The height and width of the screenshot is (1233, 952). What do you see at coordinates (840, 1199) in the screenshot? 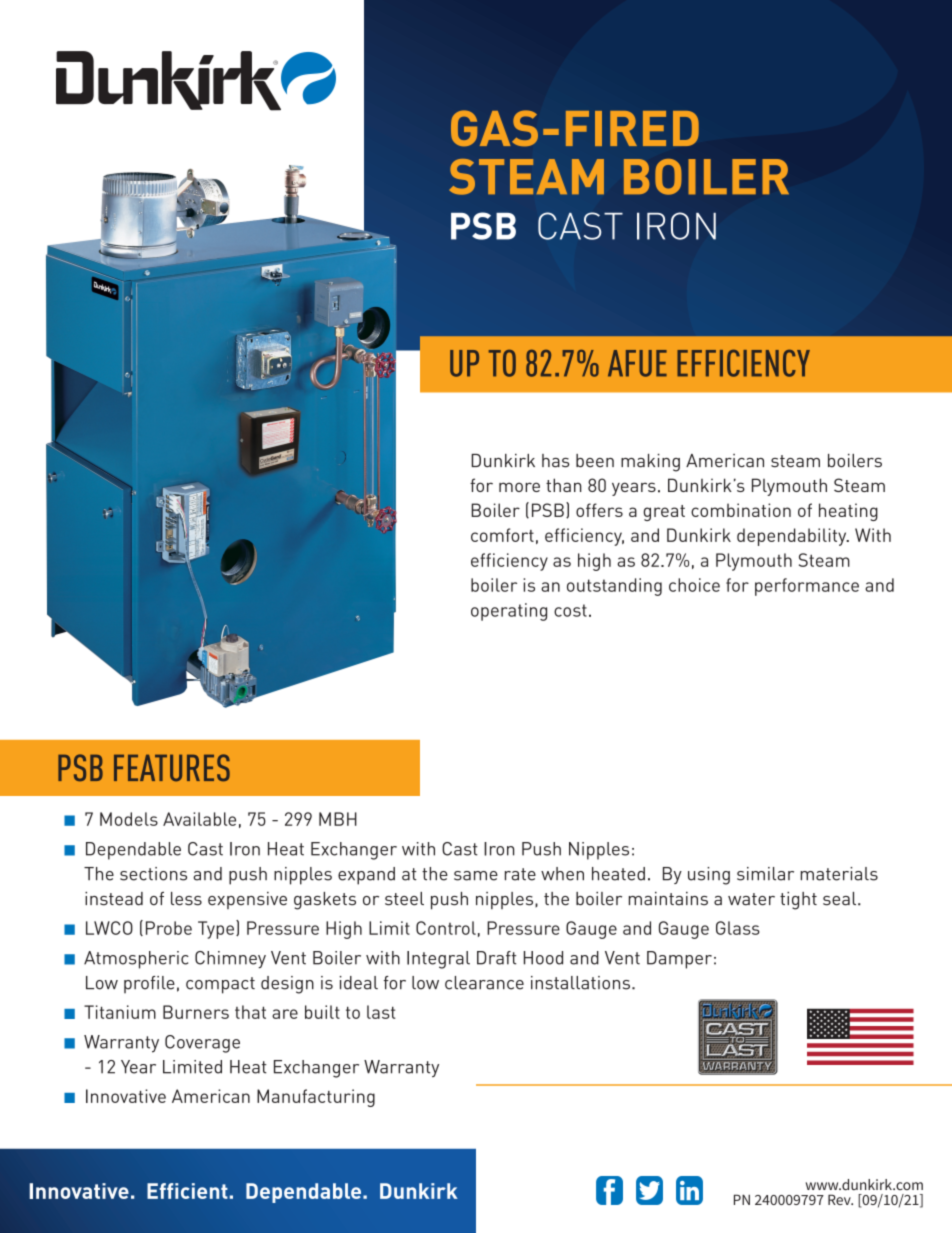
I see `Rev` at bounding box center [840, 1199].
